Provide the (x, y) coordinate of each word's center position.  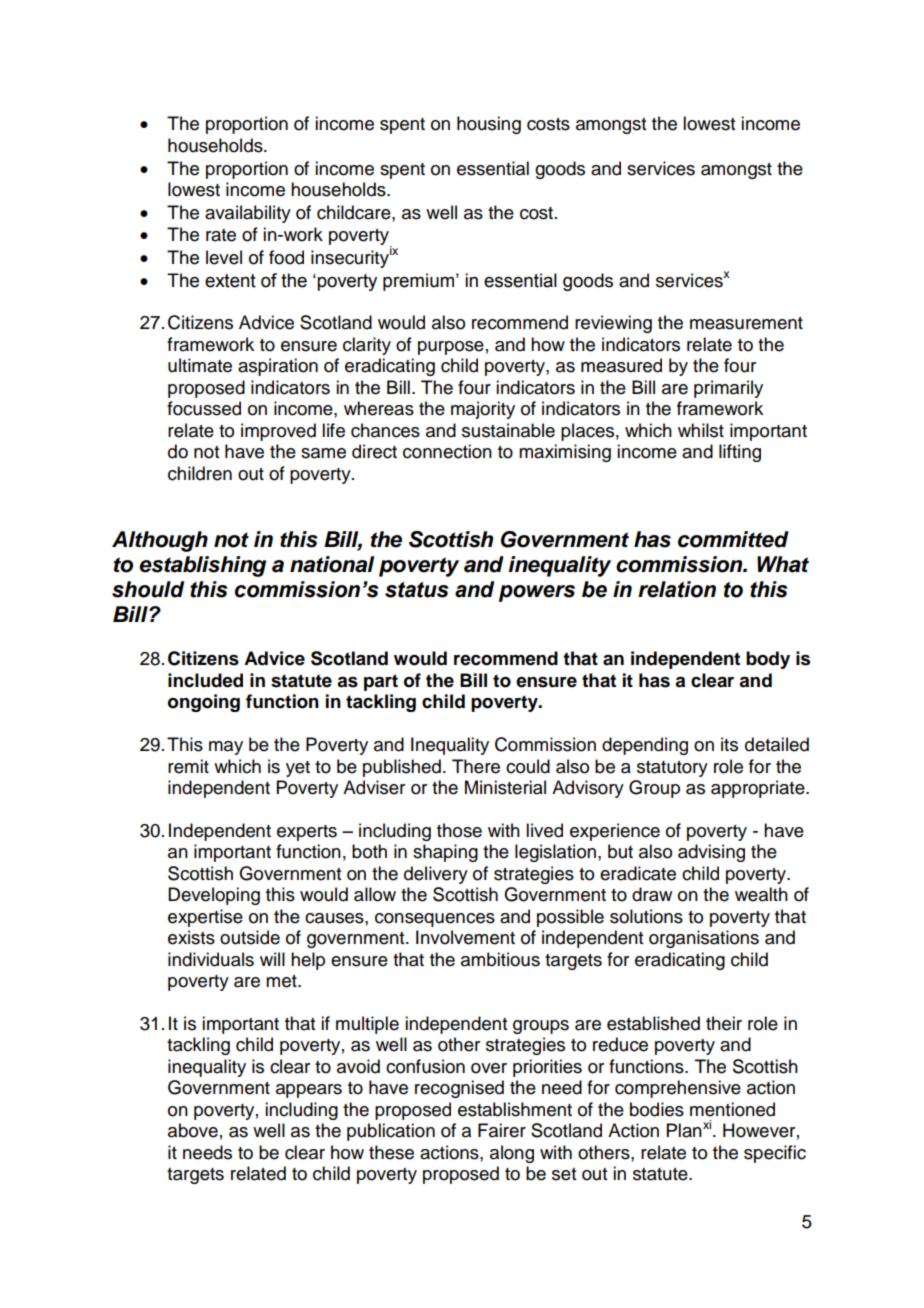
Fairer (502, 1130)
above (193, 1130)
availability (248, 214)
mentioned (732, 1109)
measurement (746, 323)
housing (489, 125)
